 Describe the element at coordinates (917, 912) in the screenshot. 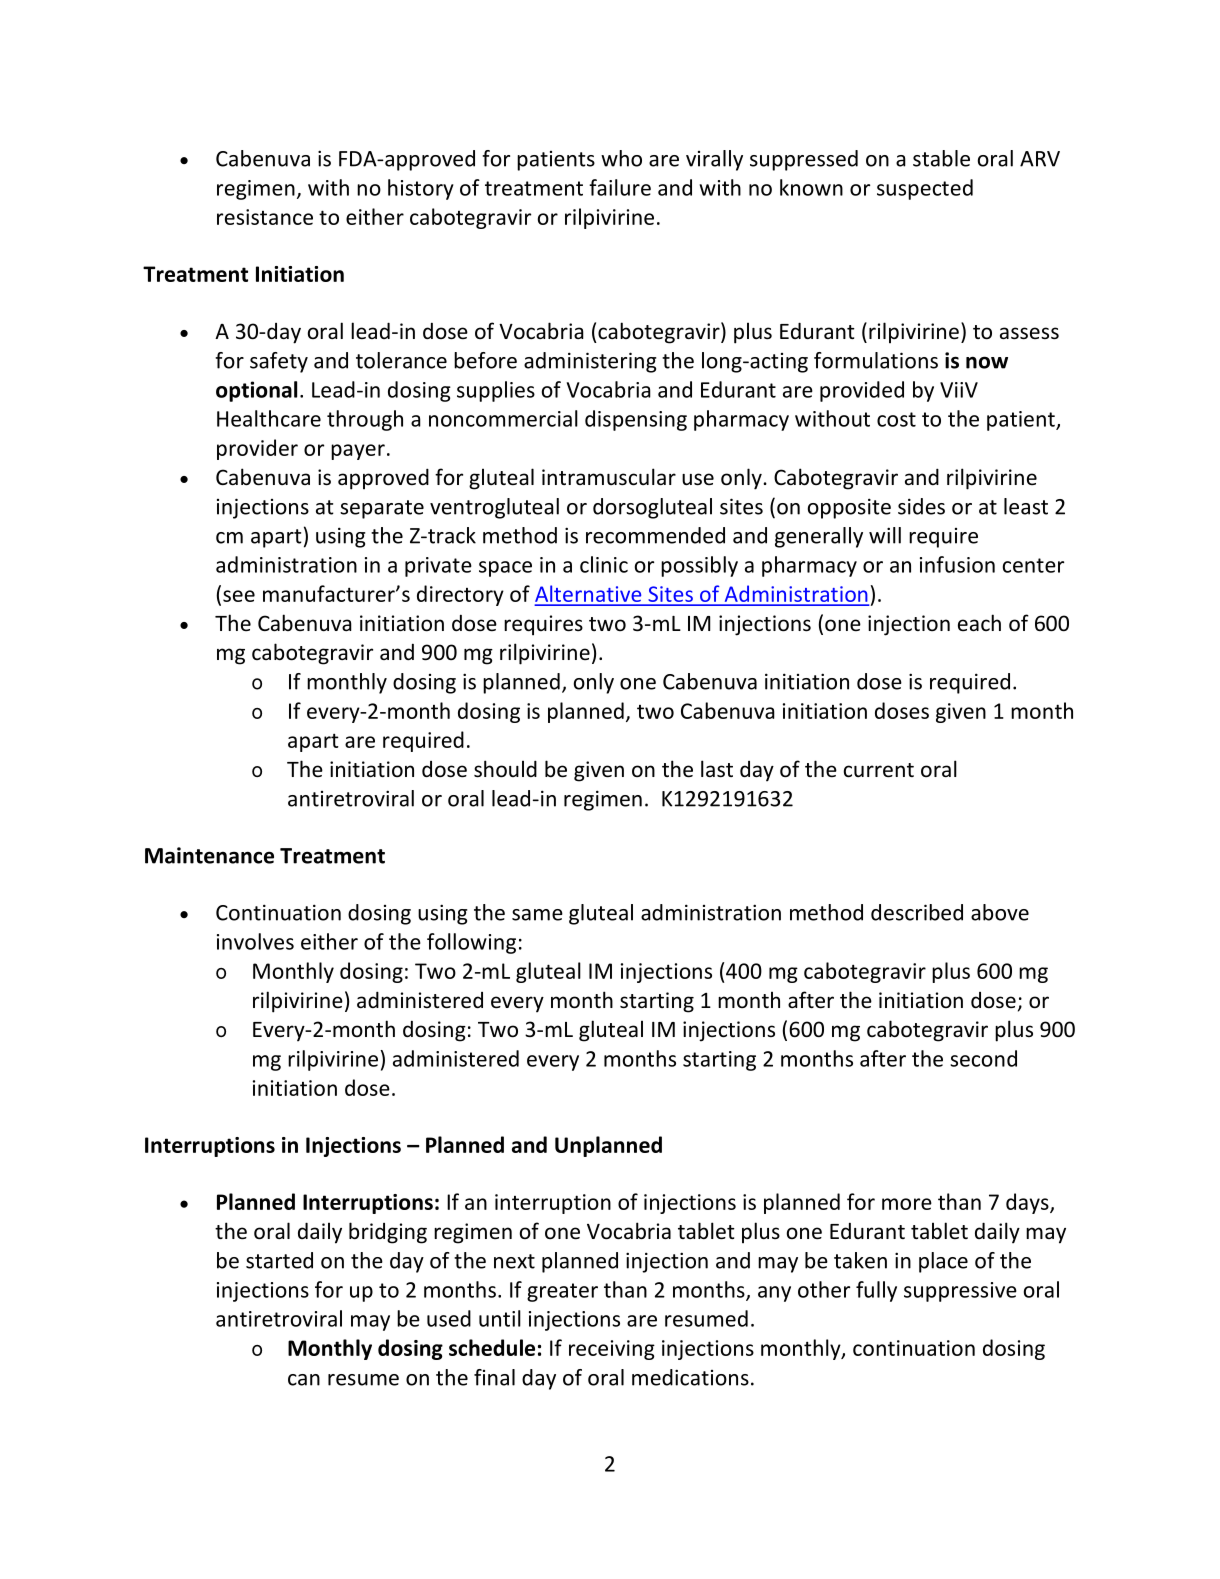

I see `described` at that location.
